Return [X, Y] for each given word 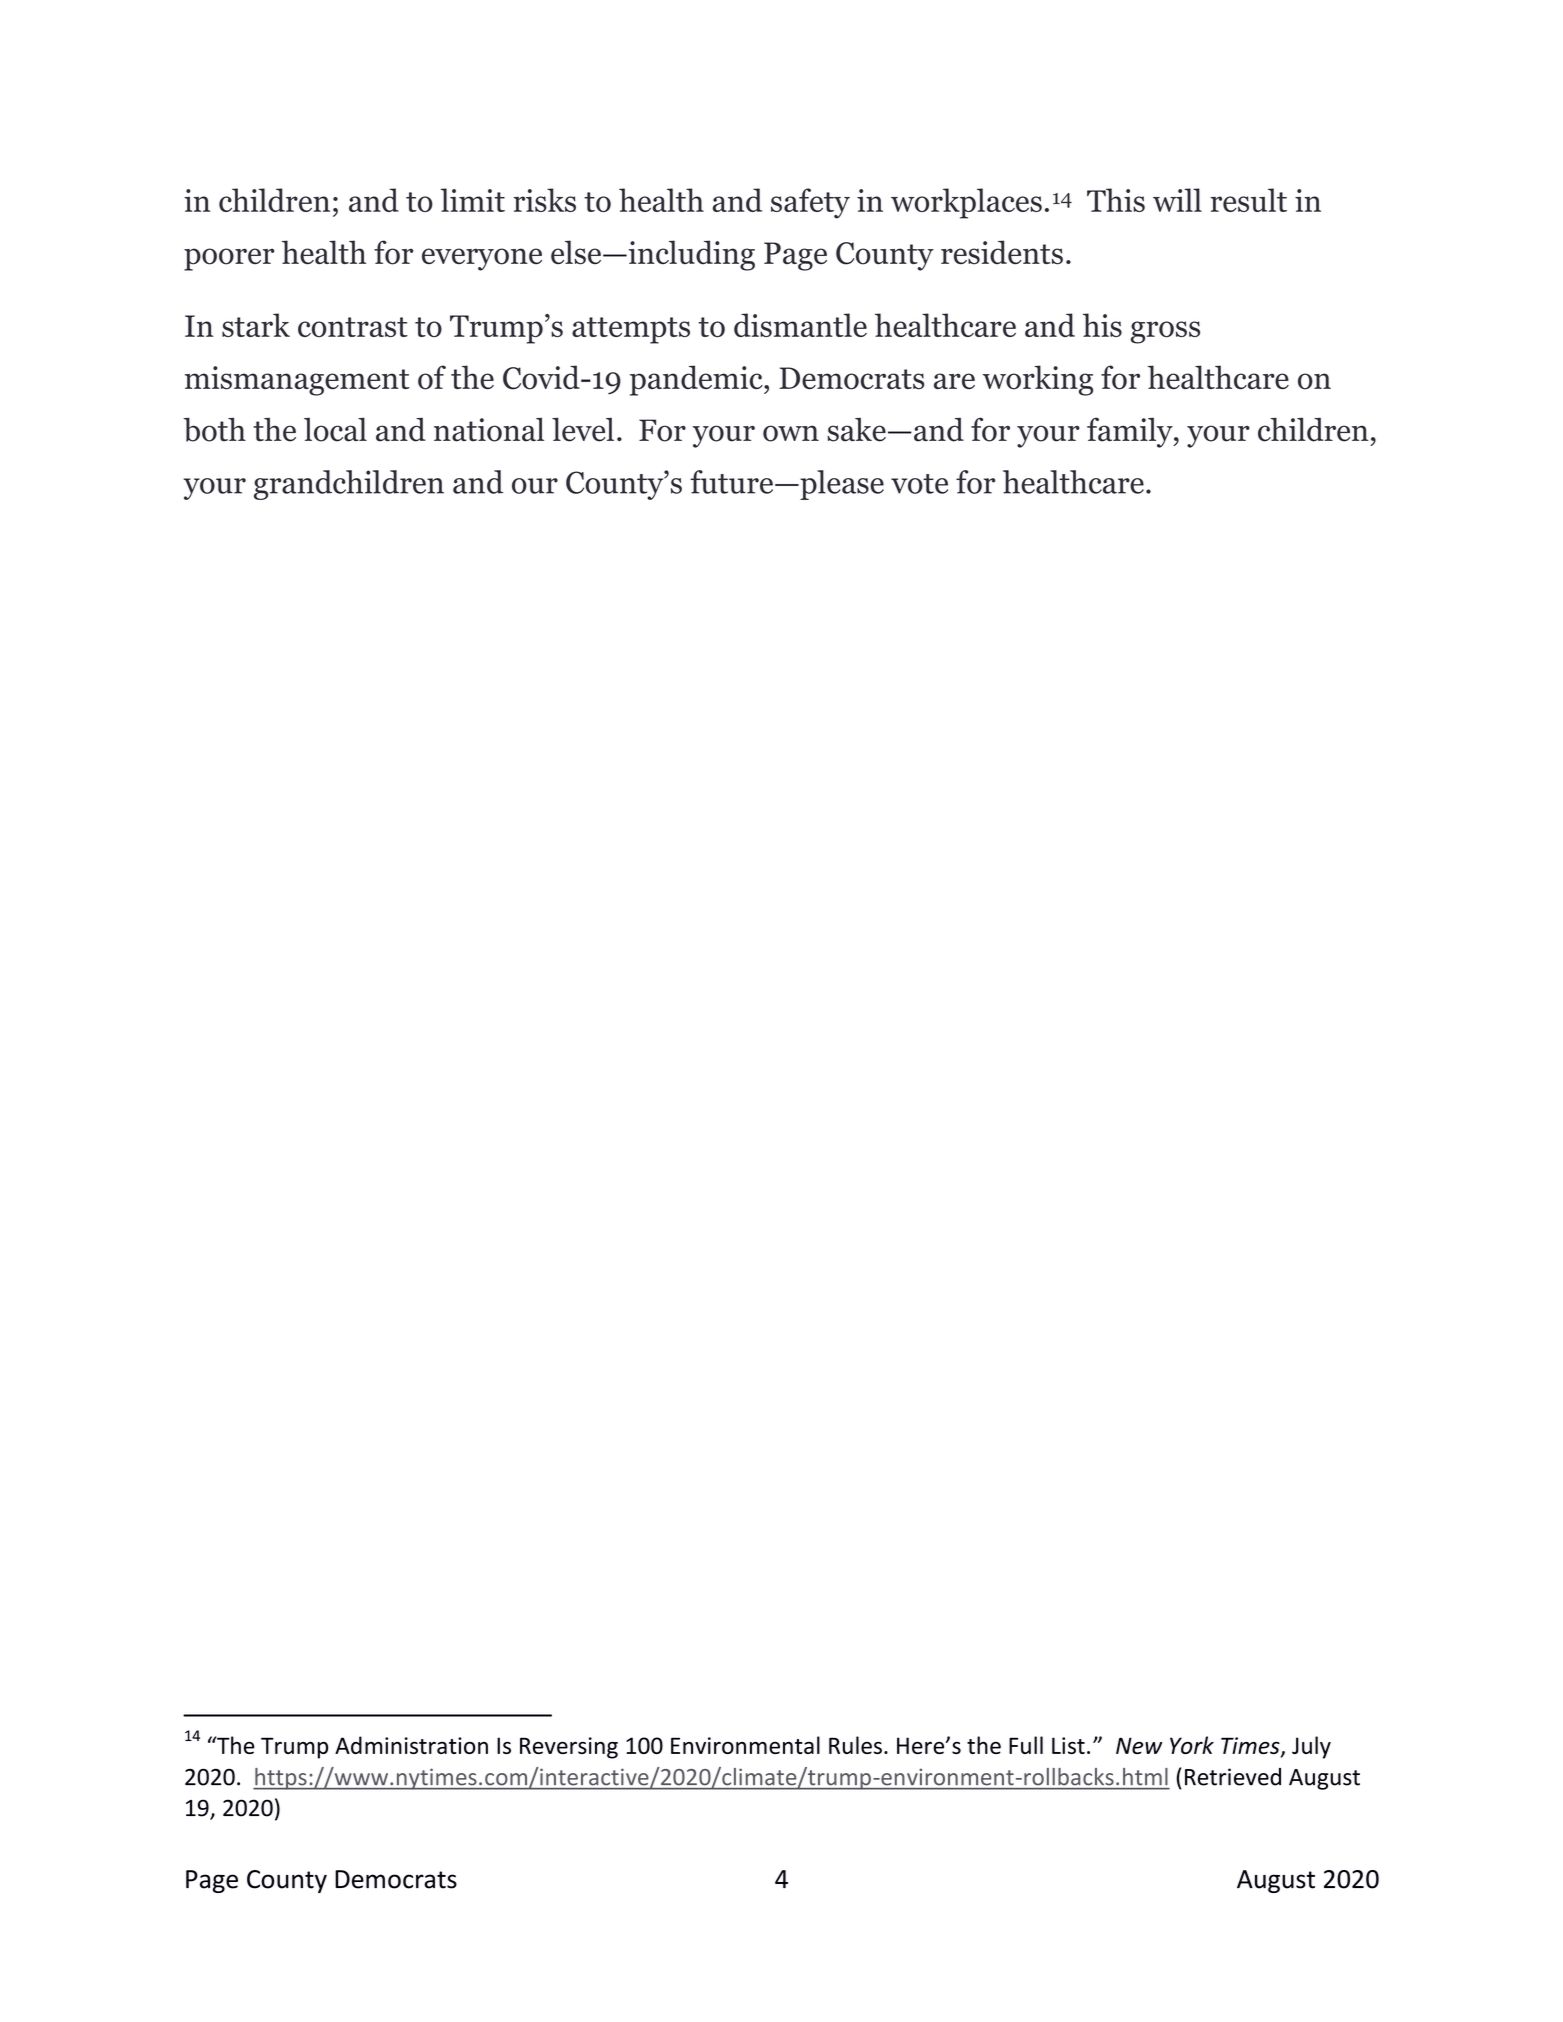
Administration [411, 1745]
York [1192, 1745]
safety [810, 203]
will [1177, 200]
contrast [353, 327]
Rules [855, 1745]
